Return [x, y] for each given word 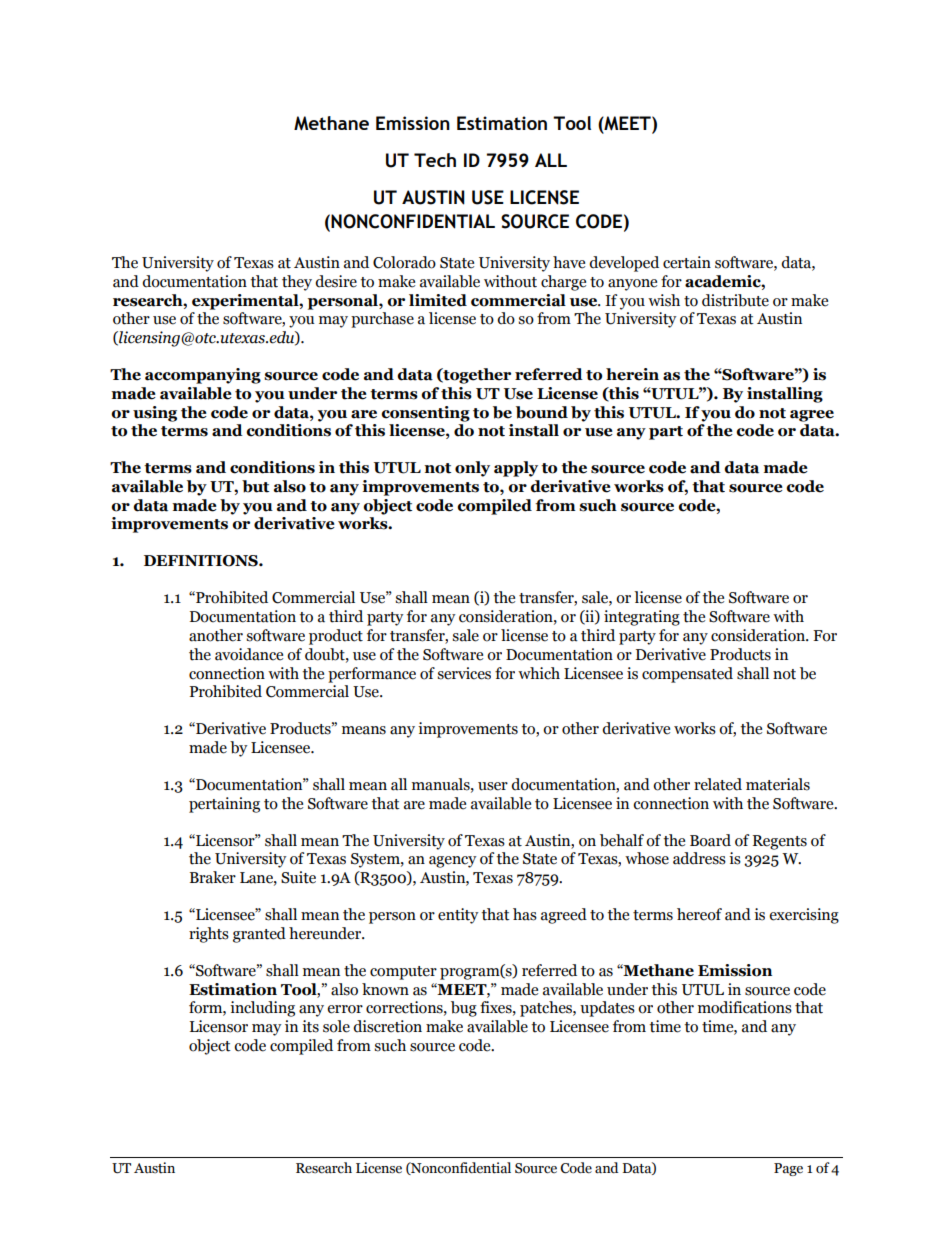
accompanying [203, 376]
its [310, 1026]
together [476, 376]
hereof [699, 914]
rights [209, 935]
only [472, 469]
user [493, 786]
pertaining [224, 805]
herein [632, 374]
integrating [642, 618]
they [297, 283]
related [718, 784]
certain [687, 262]
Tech [435, 160]
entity [458, 916]
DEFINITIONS [202, 561]
